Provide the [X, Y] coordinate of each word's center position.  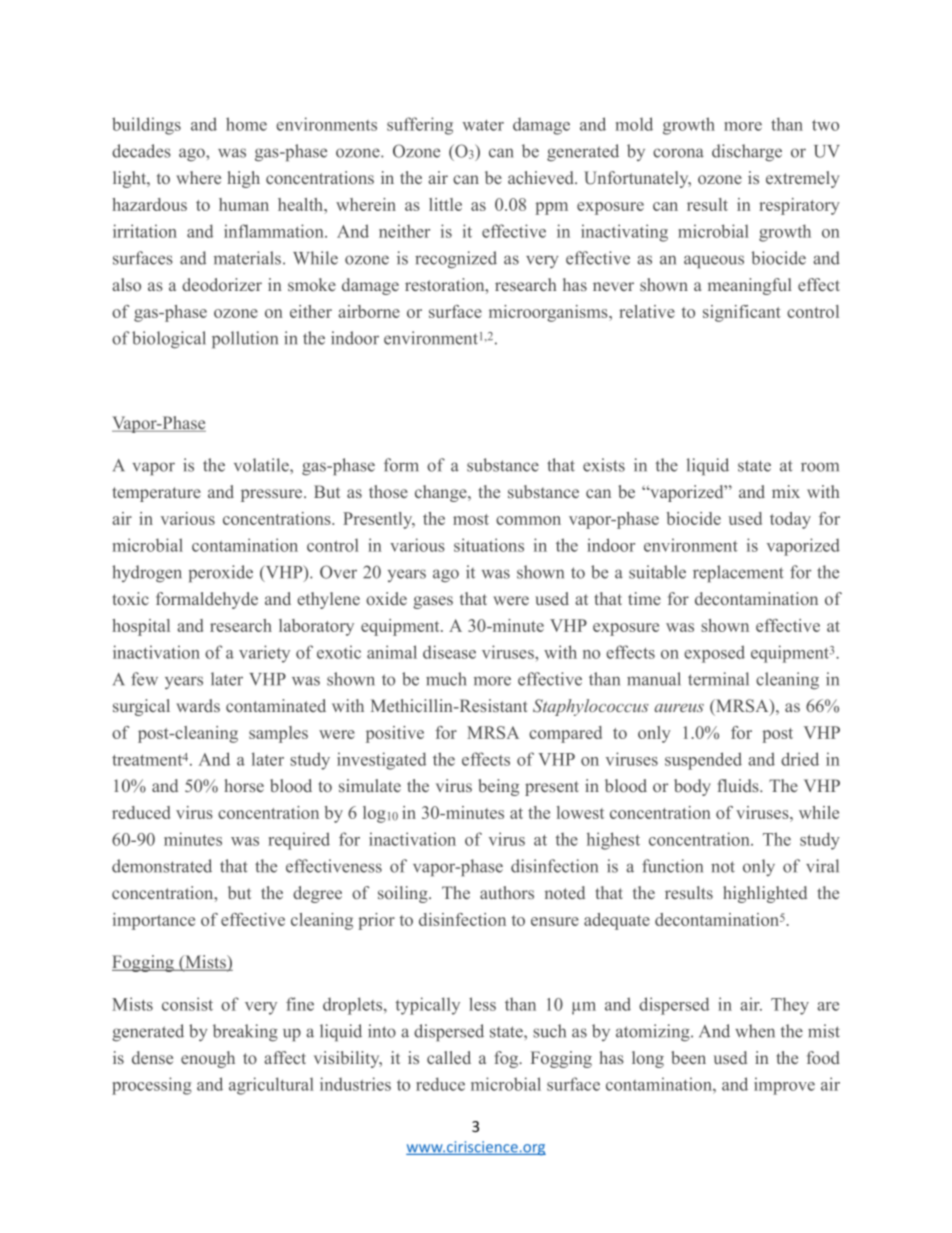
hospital [141, 627]
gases [433, 602]
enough [208, 1059]
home [246, 124]
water [483, 125]
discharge [747, 153]
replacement [738, 573]
